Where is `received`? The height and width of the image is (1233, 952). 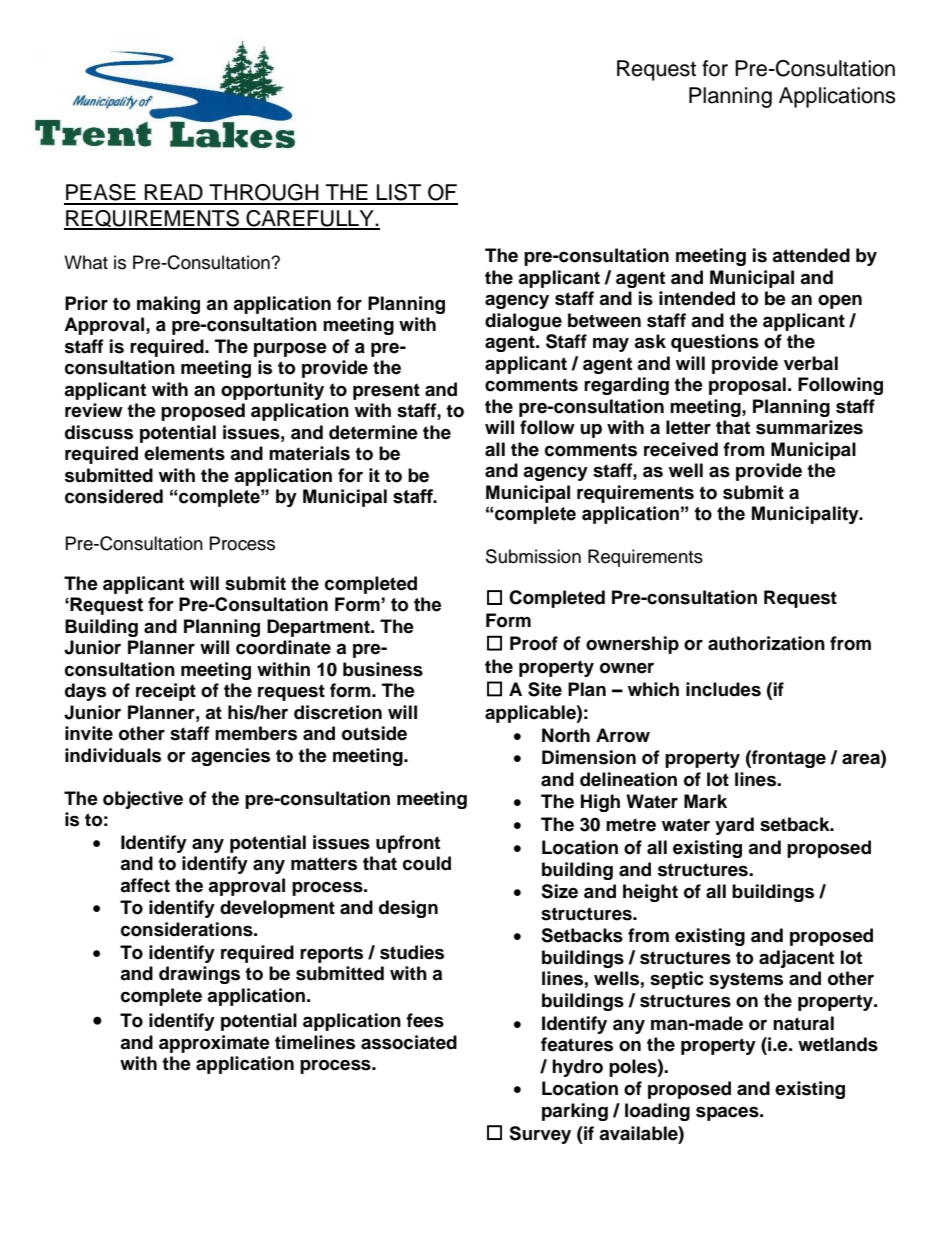 received is located at coordinates (681, 449).
